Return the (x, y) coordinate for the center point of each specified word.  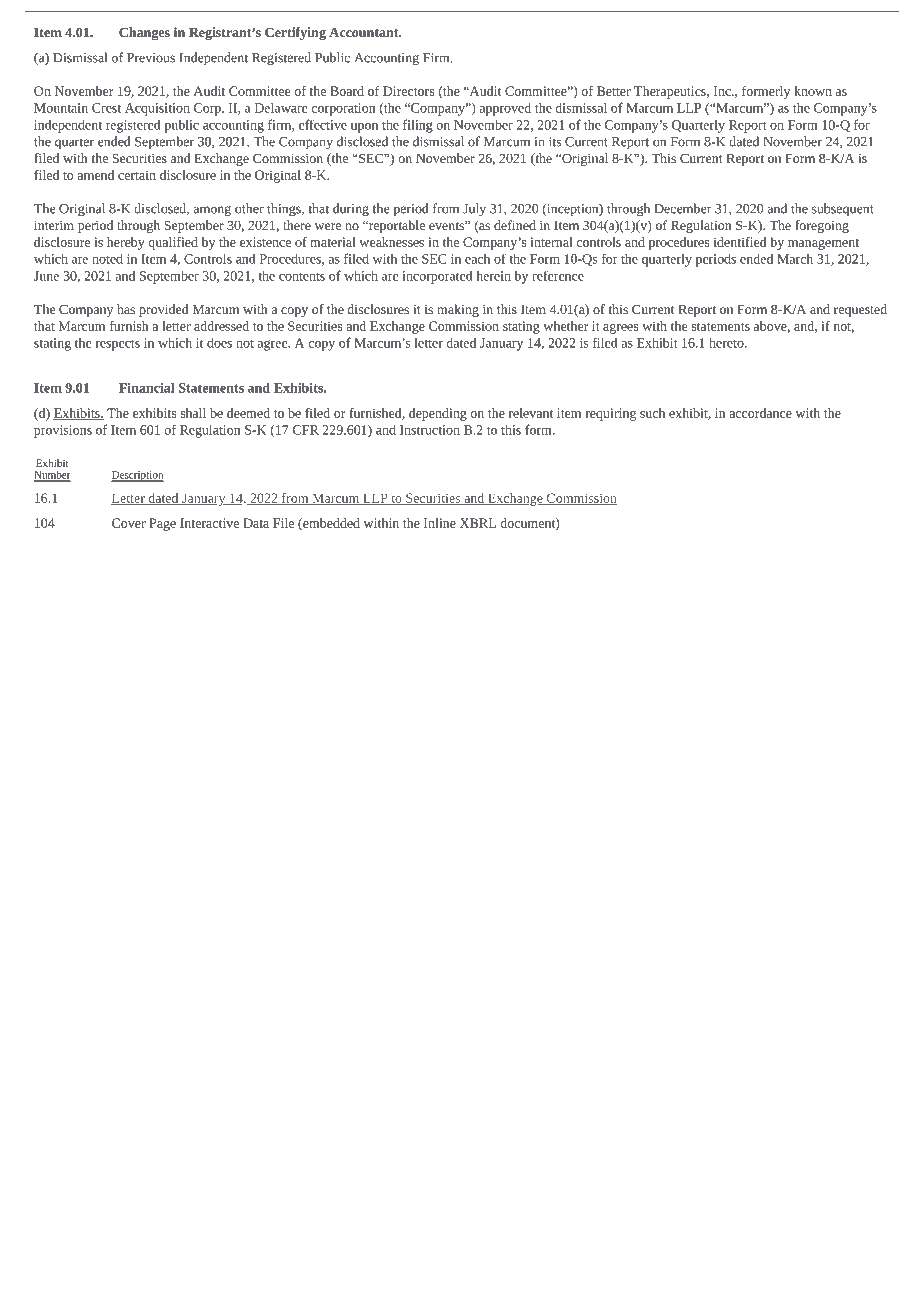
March (795, 258)
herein (494, 275)
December (683, 208)
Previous (151, 58)
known (813, 91)
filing (418, 126)
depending (438, 414)
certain (137, 175)
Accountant (365, 32)
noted (107, 258)
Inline (440, 523)
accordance (760, 413)
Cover (129, 523)
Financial (146, 387)
